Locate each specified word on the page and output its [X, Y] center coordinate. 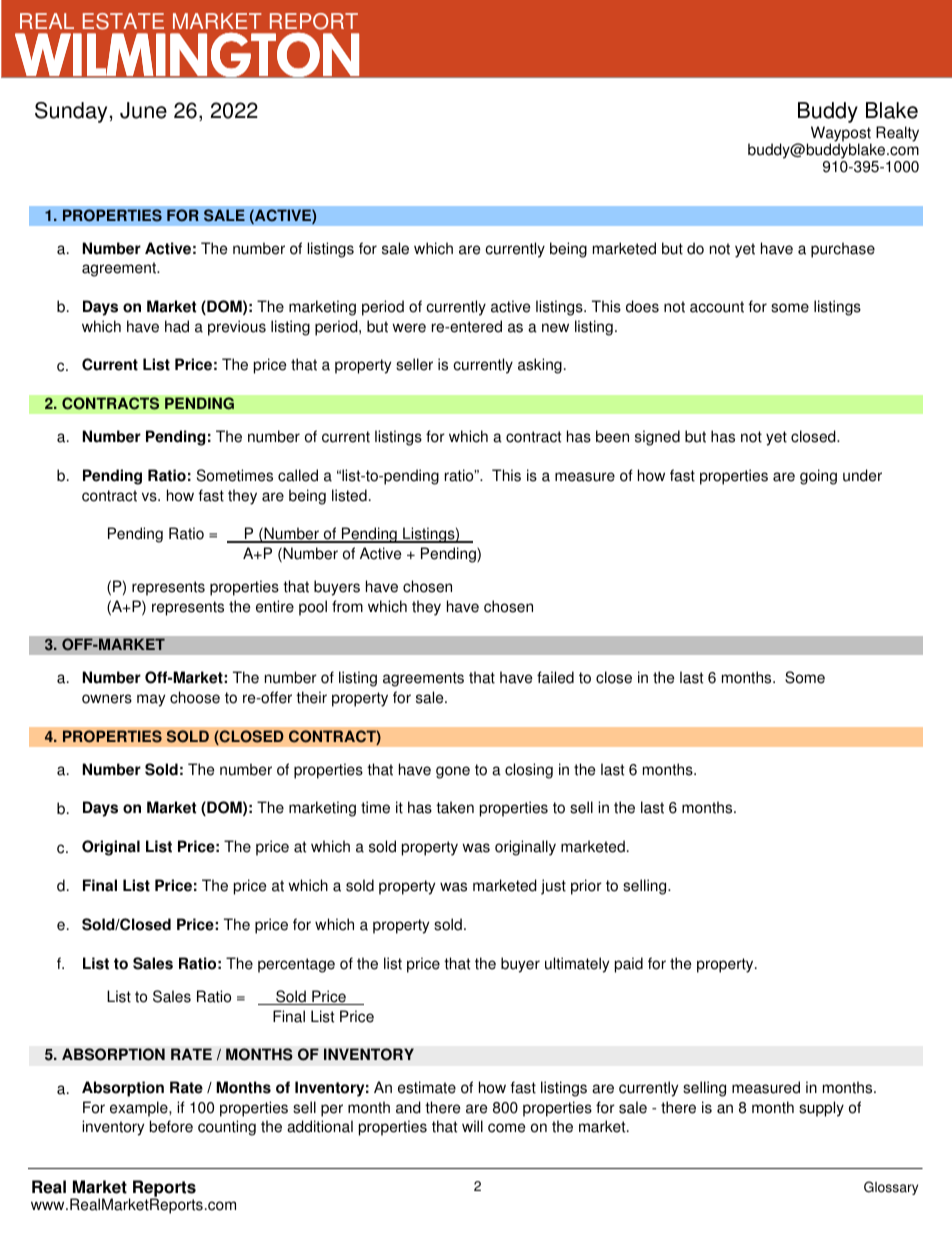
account [717, 307]
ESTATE [123, 21]
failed [555, 677]
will [472, 1126]
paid [629, 965]
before [171, 1126]
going [818, 477]
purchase [843, 250]
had [177, 326]
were [409, 328]
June [143, 110]
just [553, 887]
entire [275, 606]
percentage [296, 965]
